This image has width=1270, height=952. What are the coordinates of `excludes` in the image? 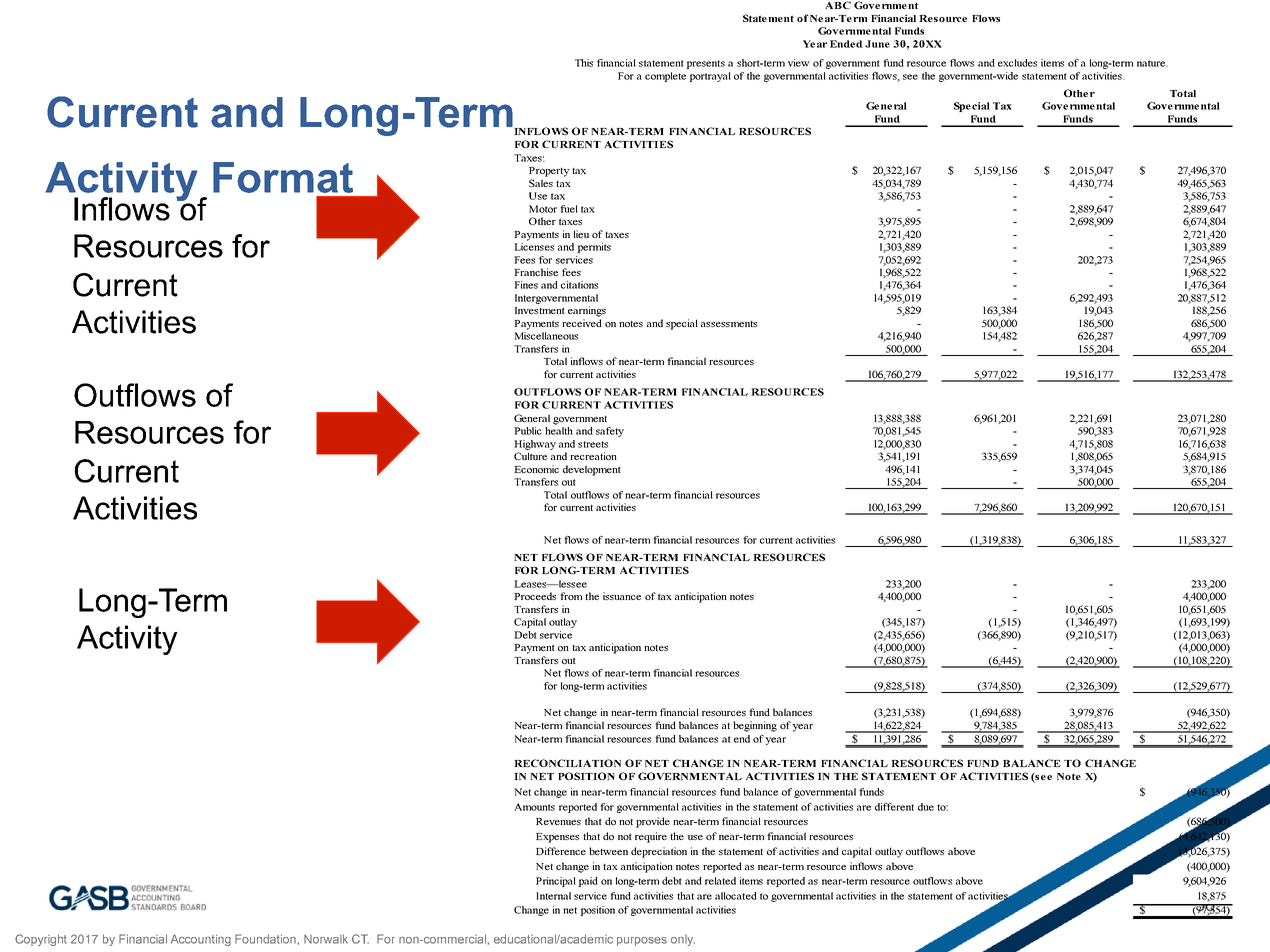 It's located at (1017, 63).
